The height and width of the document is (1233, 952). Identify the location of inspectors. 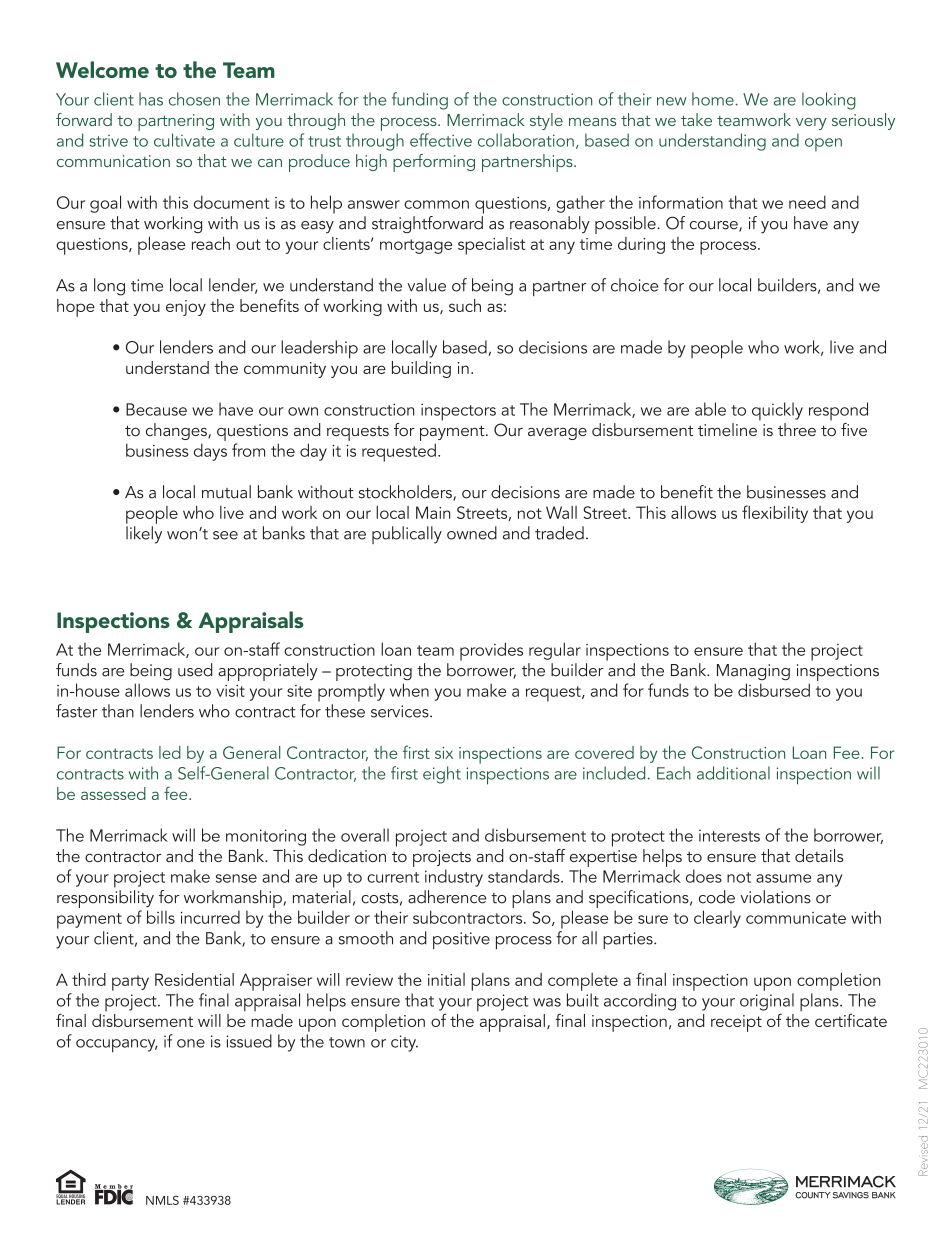
(458, 412).
